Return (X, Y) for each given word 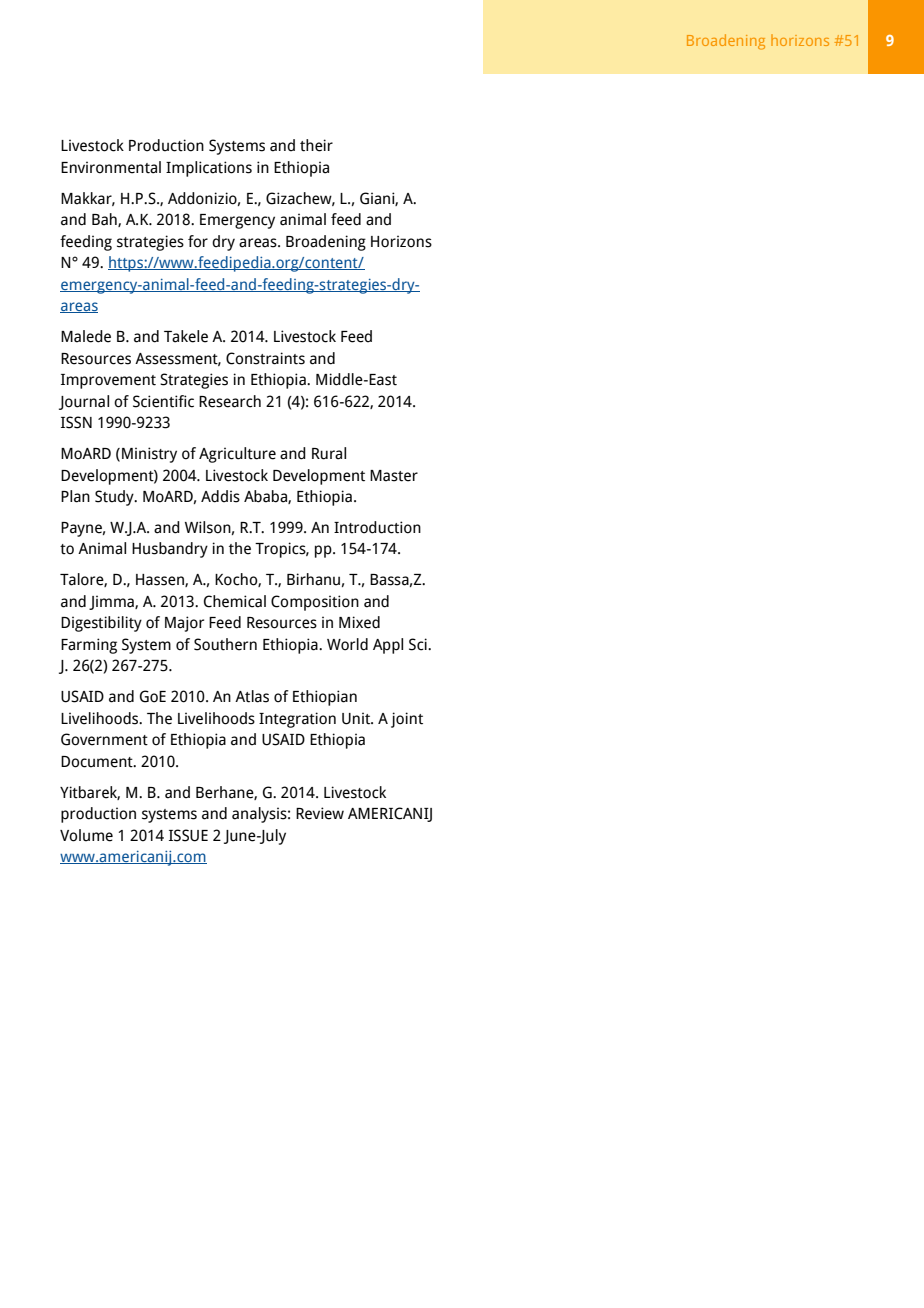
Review (320, 813)
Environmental (111, 167)
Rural (329, 453)
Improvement (108, 381)
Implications (209, 169)
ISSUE (188, 835)
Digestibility (101, 624)
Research (230, 401)
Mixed (359, 622)
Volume (86, 835)
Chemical (235, 601)
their (316, 145)
